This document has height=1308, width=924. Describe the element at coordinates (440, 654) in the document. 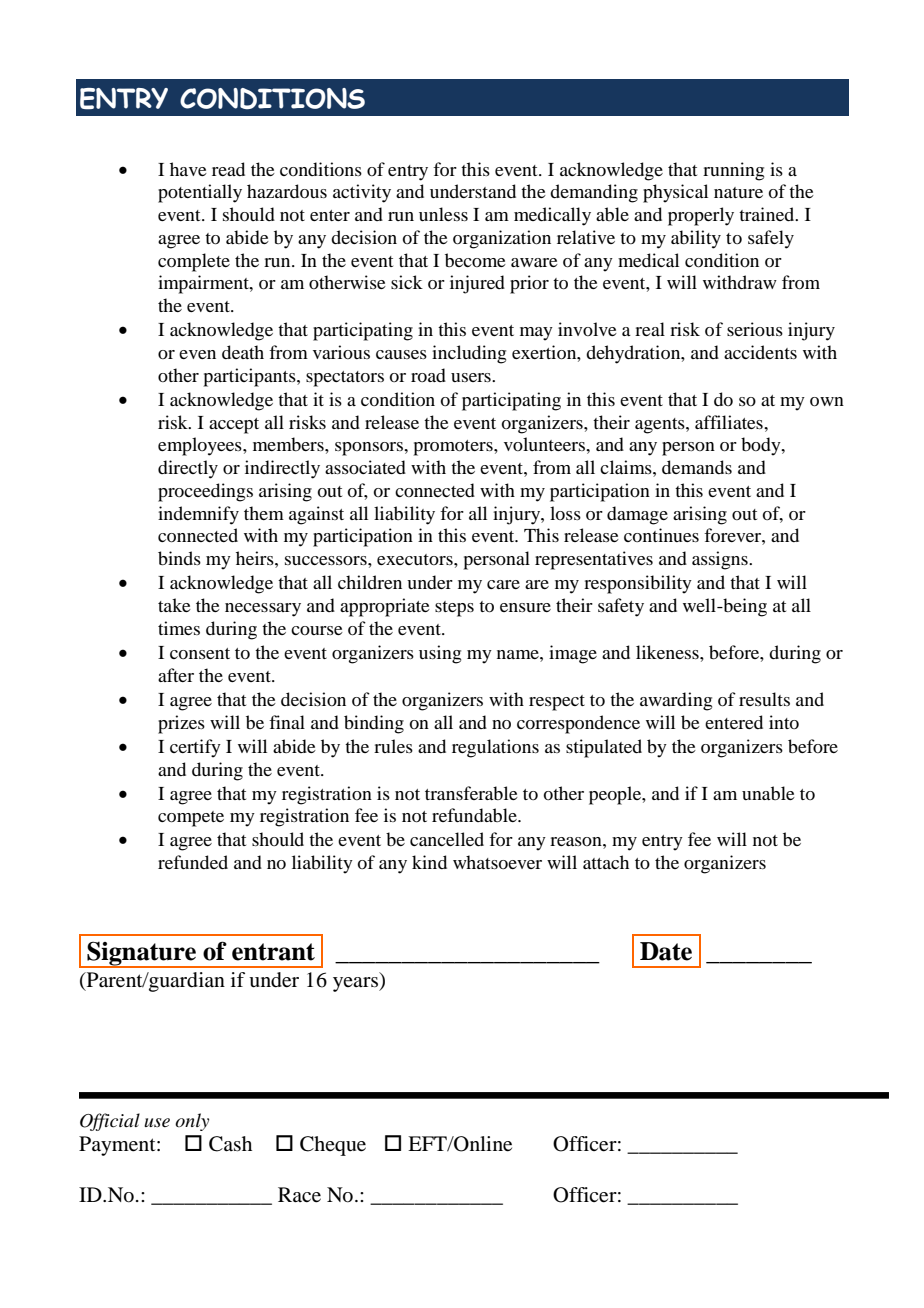

I see `using` at that location.
